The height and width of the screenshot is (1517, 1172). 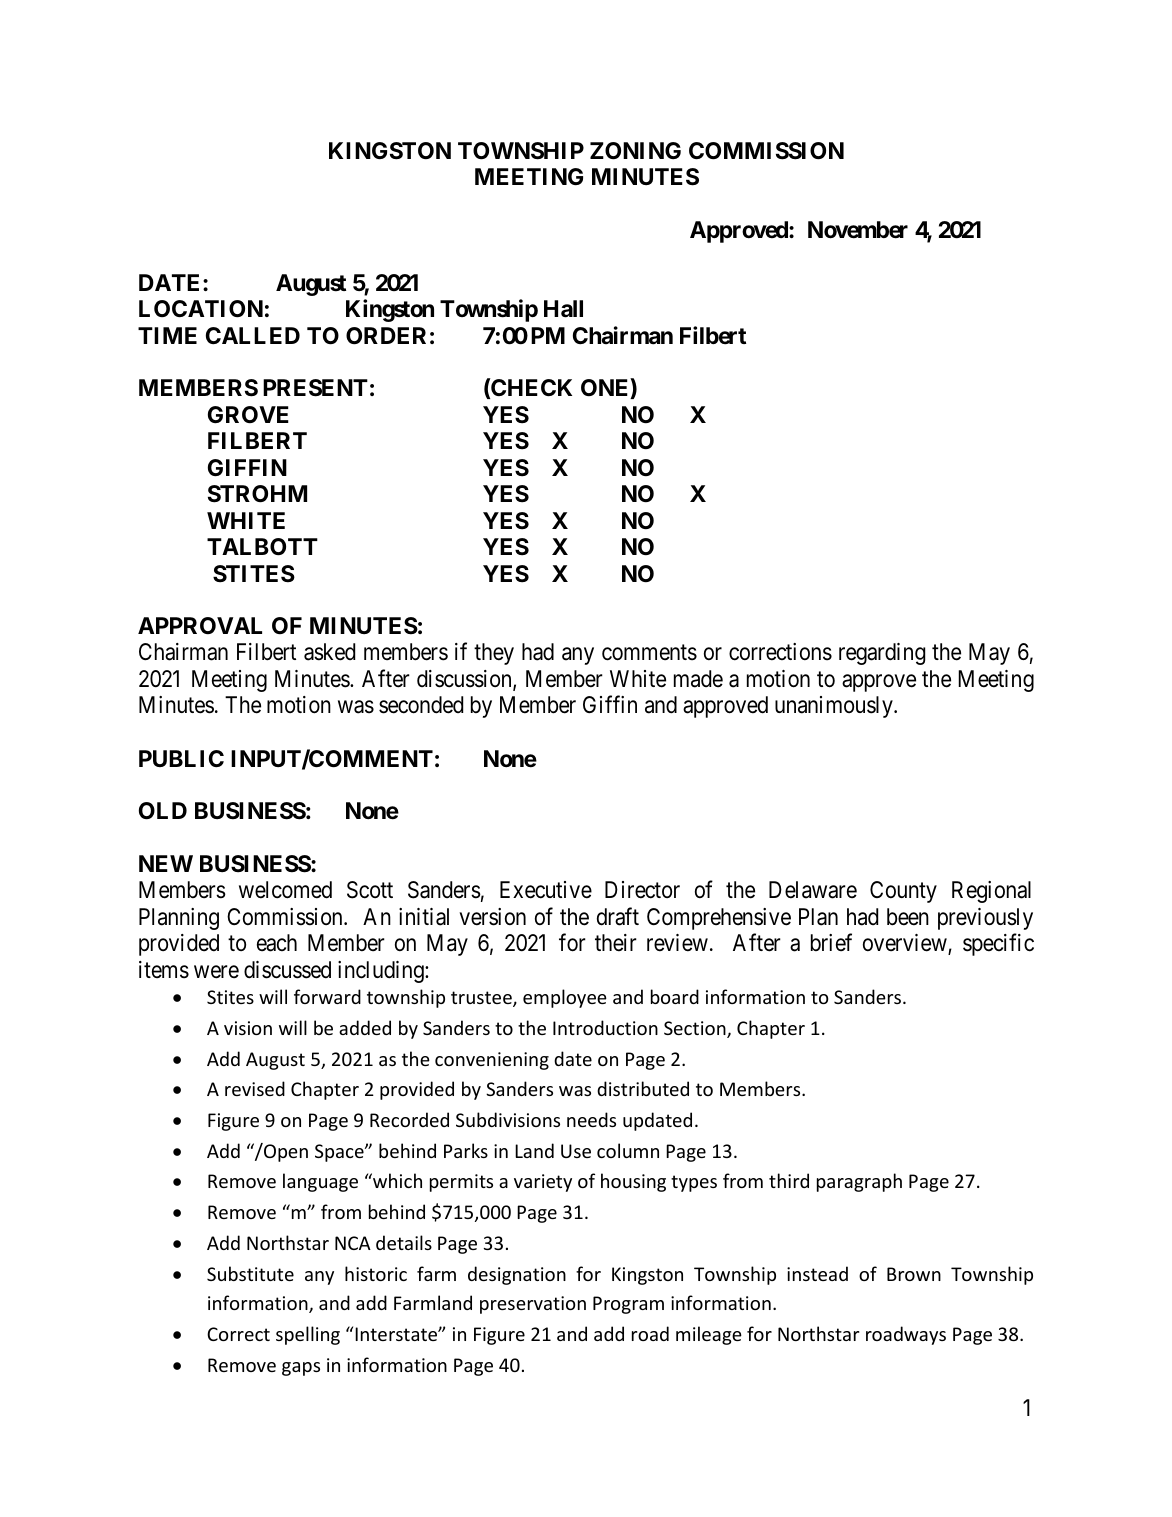 I want to click on ZONING, so click(x=635, y=151).
